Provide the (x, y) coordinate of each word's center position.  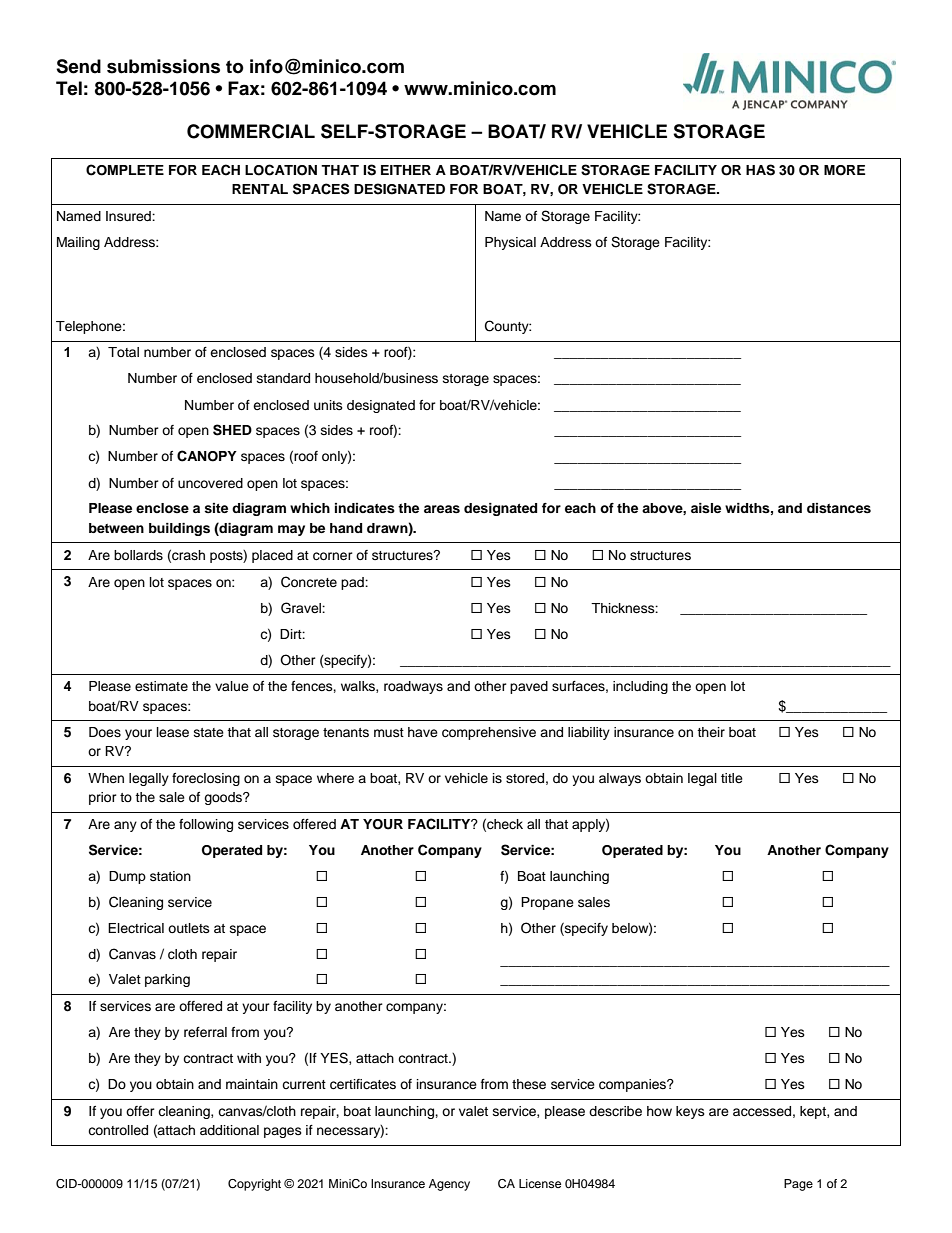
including (640, 687)
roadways (413, 687)
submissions (163, 66)
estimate (161, 686)
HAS (760, 170)
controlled (118, 1130)
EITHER (406, 170)
